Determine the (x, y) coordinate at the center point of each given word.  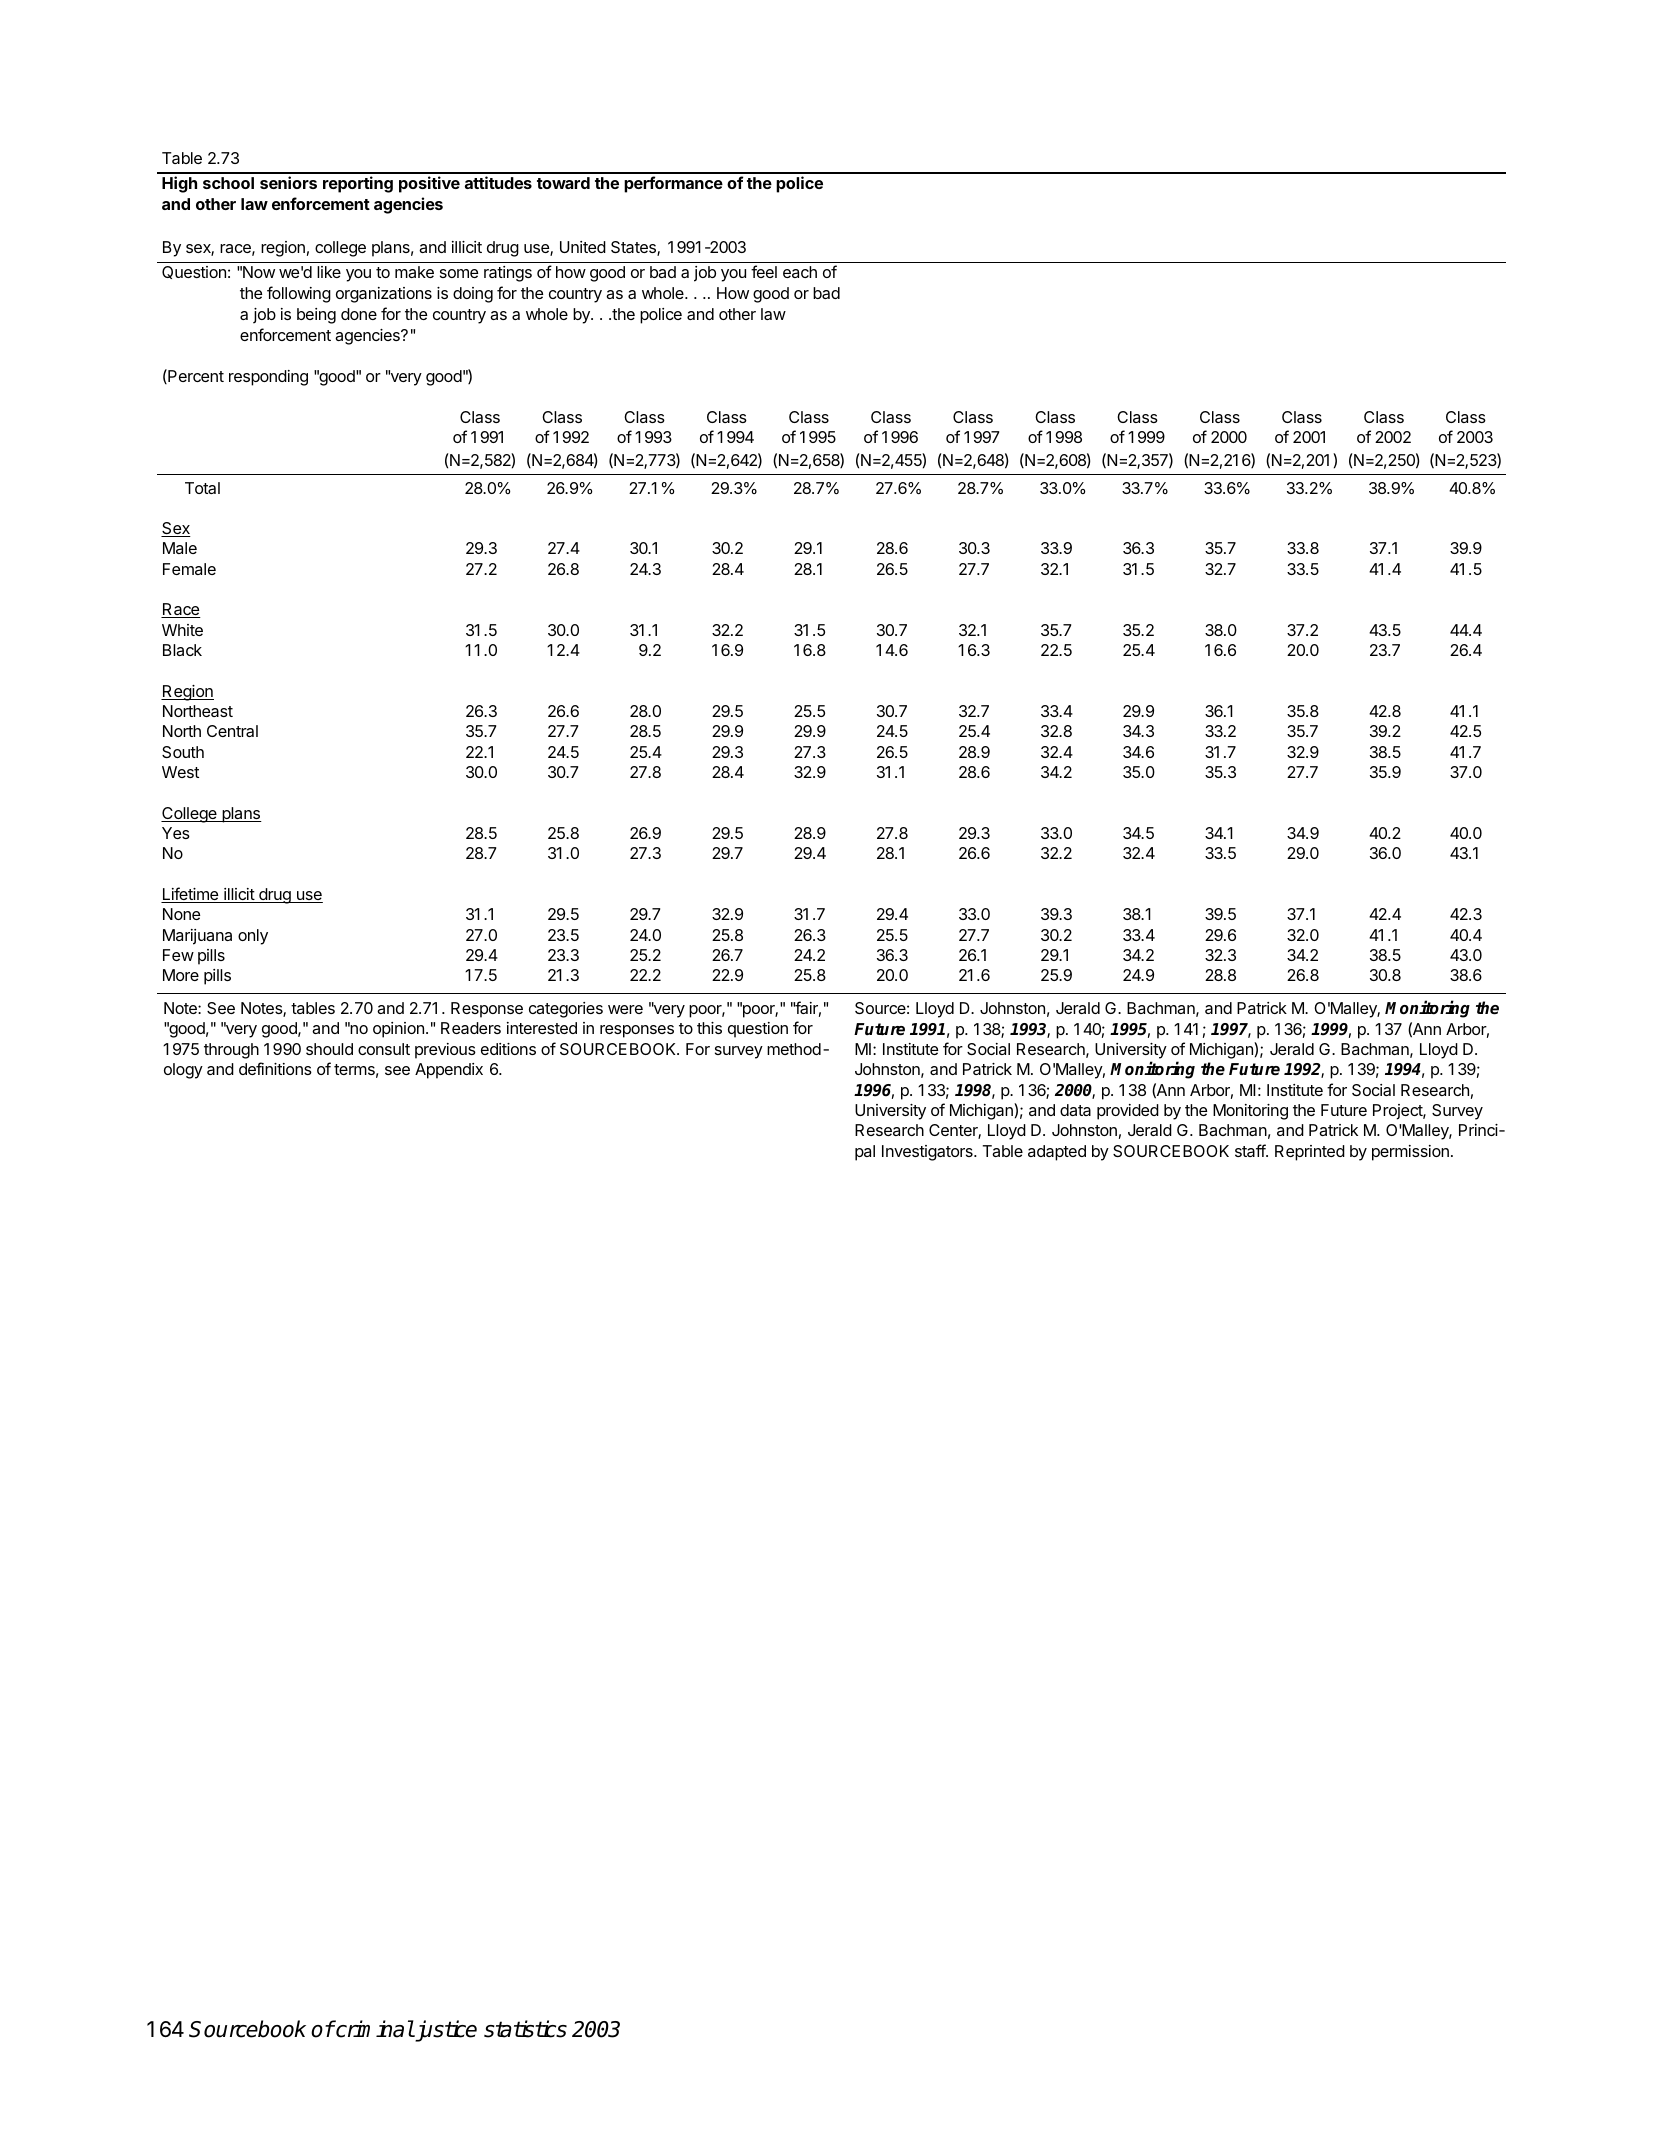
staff (1251, 1150)
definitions (275, 1068)
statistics (525, 2029)
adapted (1057, 1153)
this (709, 1028)
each (800, 272)
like (329, 272)
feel (764, 271)
